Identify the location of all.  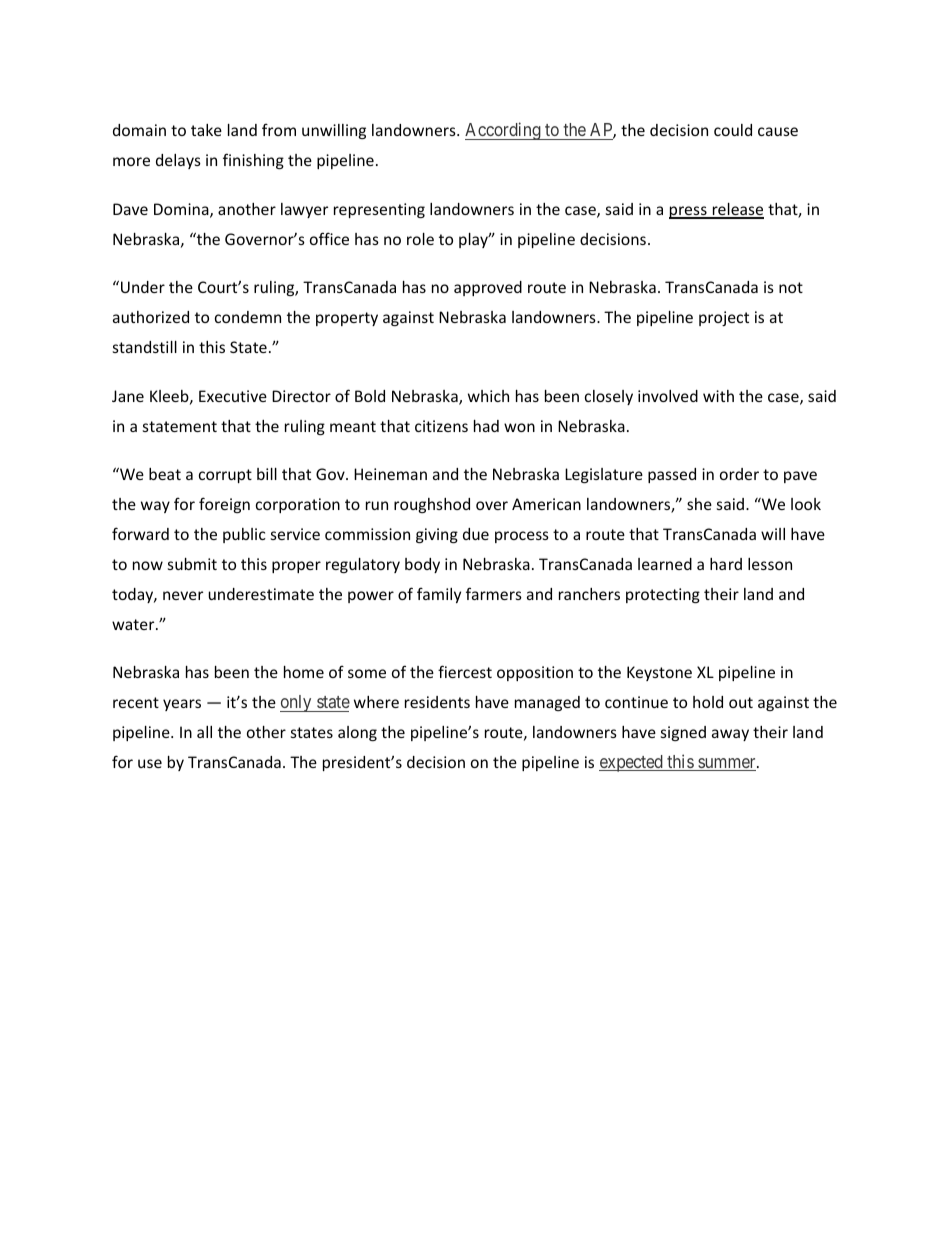
(204, 732).
